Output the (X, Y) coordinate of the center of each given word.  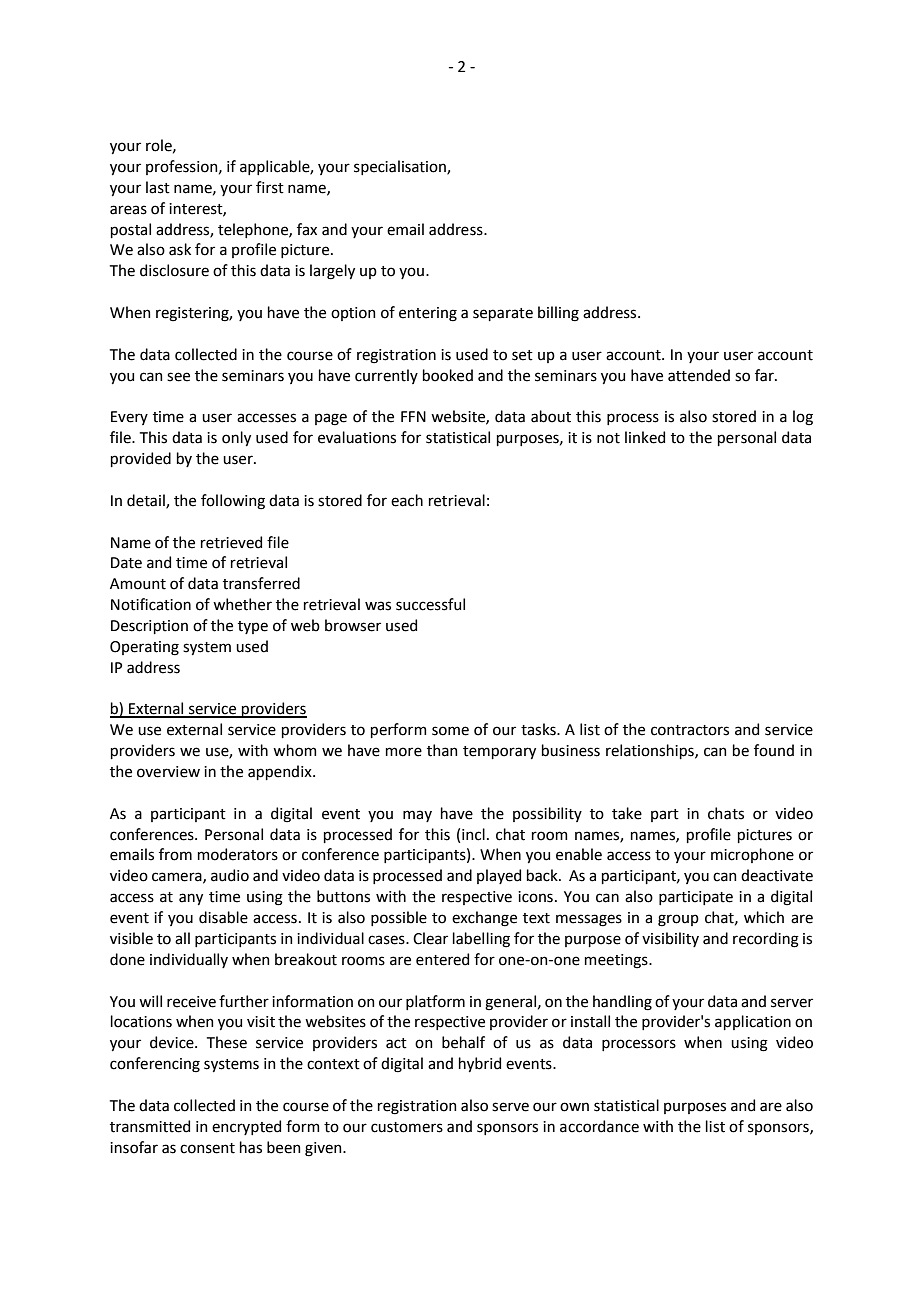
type (253, 627)
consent (207, 1148)
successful (430, 604)
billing (558, 314)
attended (699, 375)
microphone (752, 855)
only (236, 438)
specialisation (401, 167)
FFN (413, 416)
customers (407, 1127)
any (191, 899)
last (158, 187)
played (499, 876)
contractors (690, 730)
